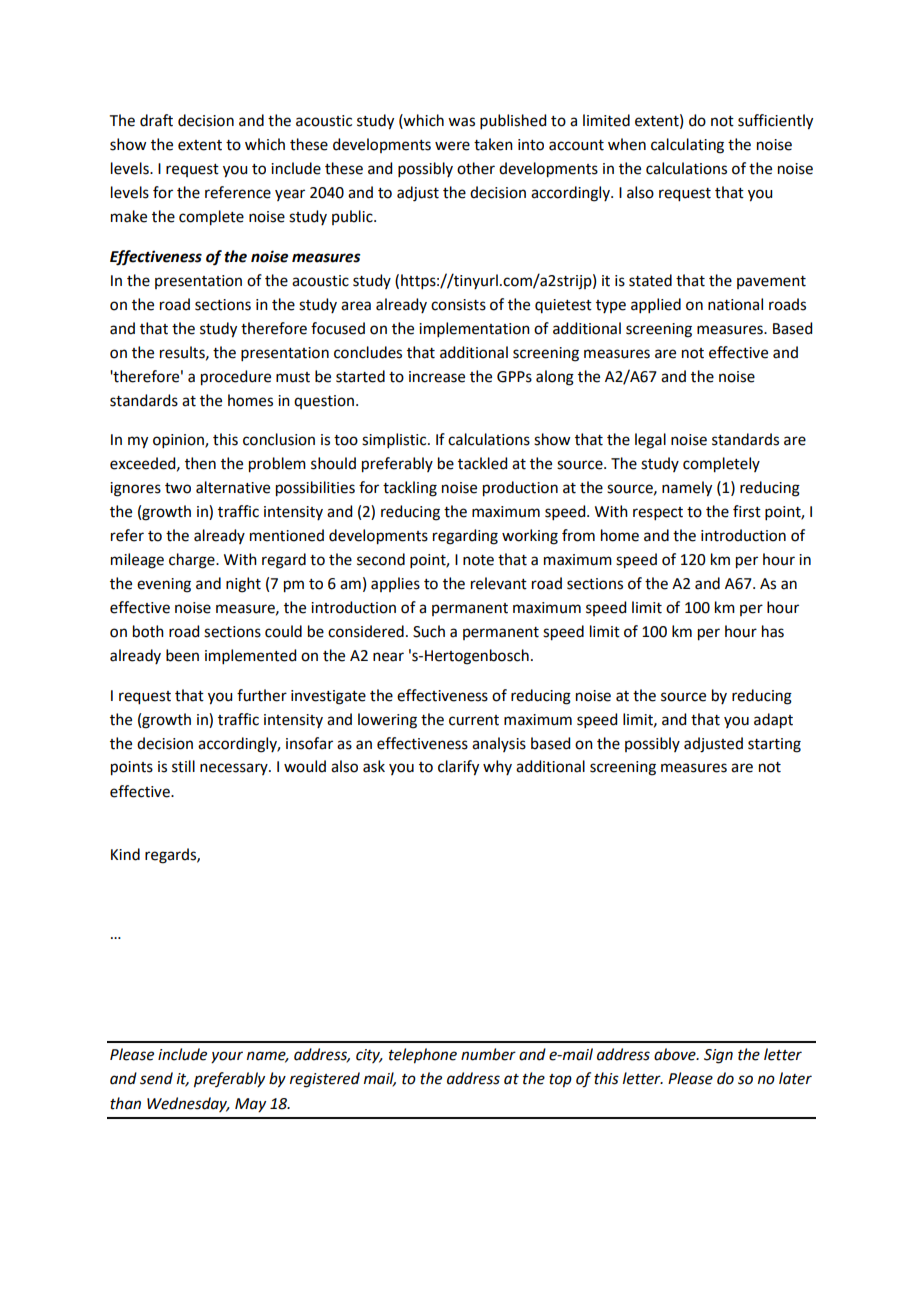 The image size is (924, 1308). What do you see at coordinates (488, 1054) in the screenshot?
I see `number` at bounding box center [488, 1054].
